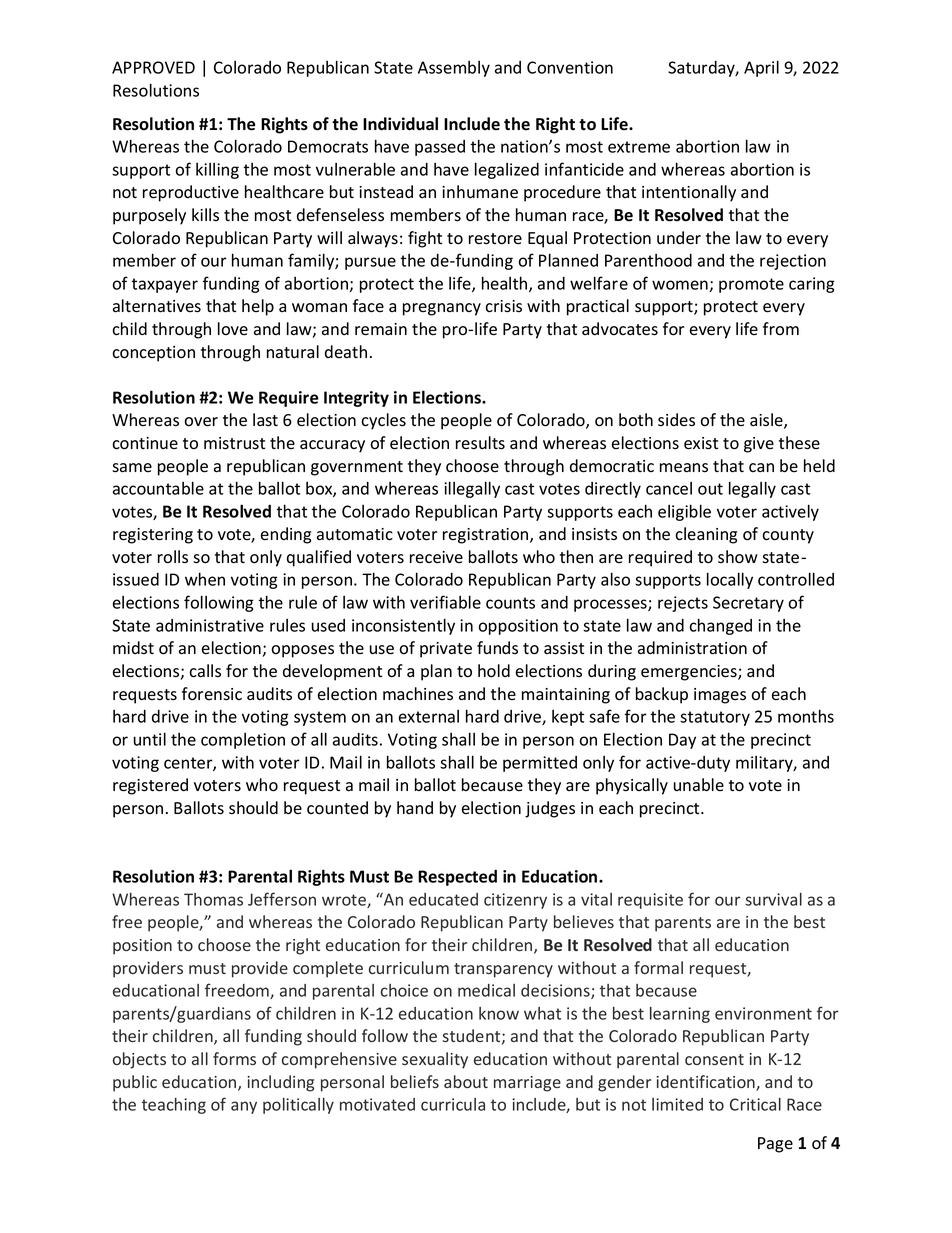 The height and width of the screenshot is (1233, 952). I want to click on mistrust, so click(234, 443).
